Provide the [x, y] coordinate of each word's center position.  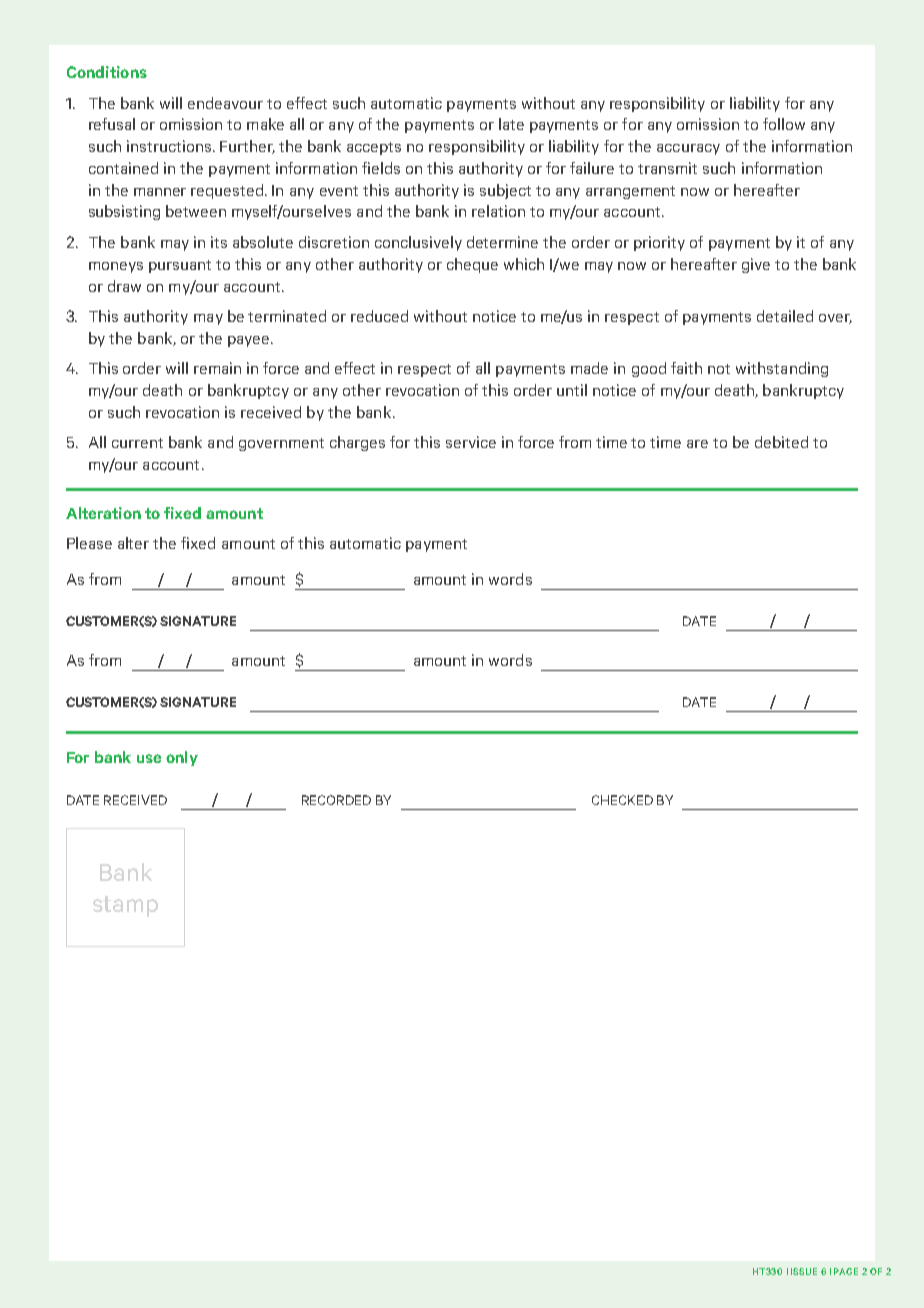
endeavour [225, 103]
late [511, 124]
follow [784, 124]
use [149, 758]
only [182, 758]
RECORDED [336, 800]
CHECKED [622, 800]
